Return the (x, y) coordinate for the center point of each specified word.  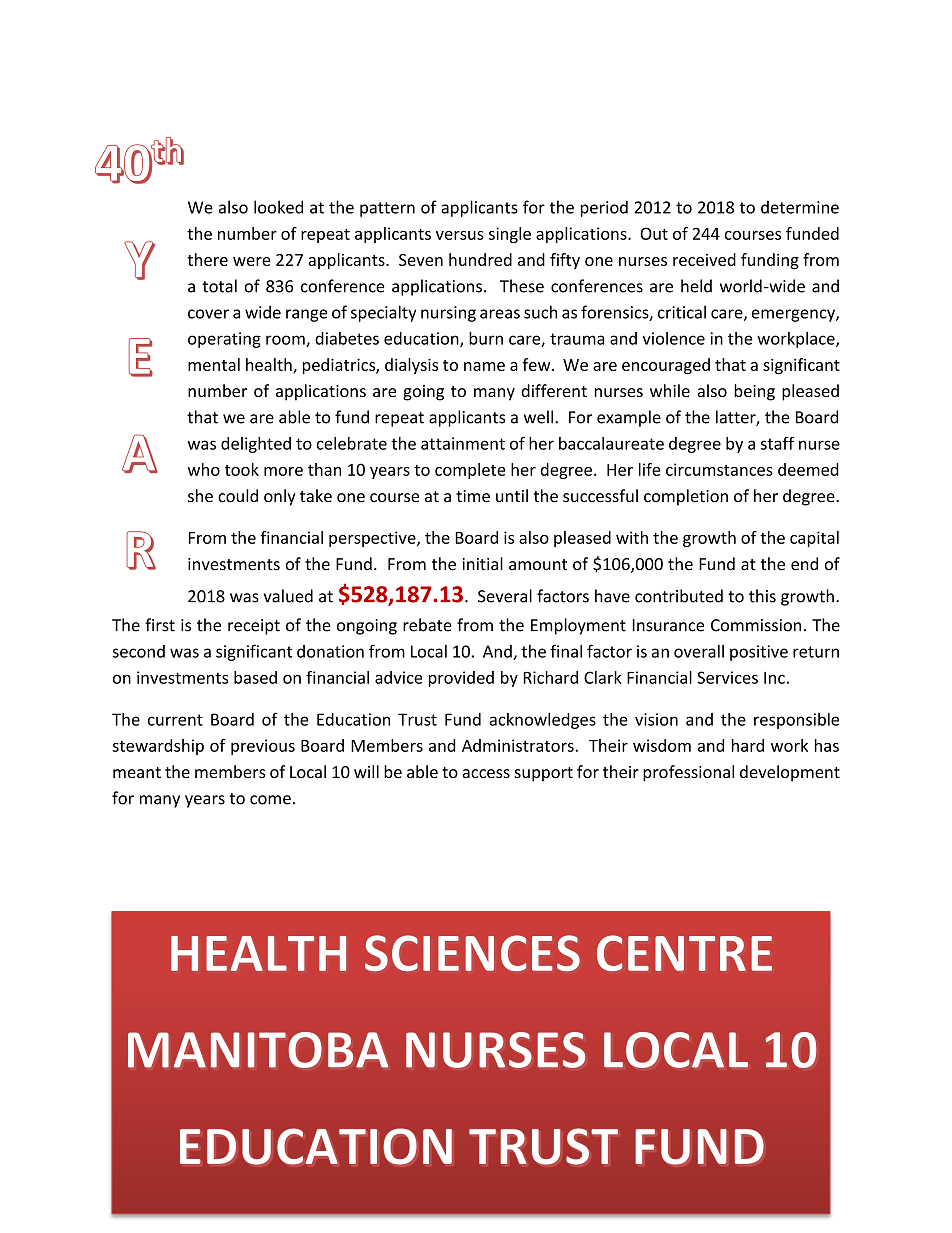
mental (214, 364)
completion (686, 497)
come (270, 800)
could (238, 496)
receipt (254, 627)
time (473, 496)
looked (278, 207)
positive (759, 653)
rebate (427, 625)
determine (800, 207)
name (484, 366)
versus (460, 235)
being (754, 392)
